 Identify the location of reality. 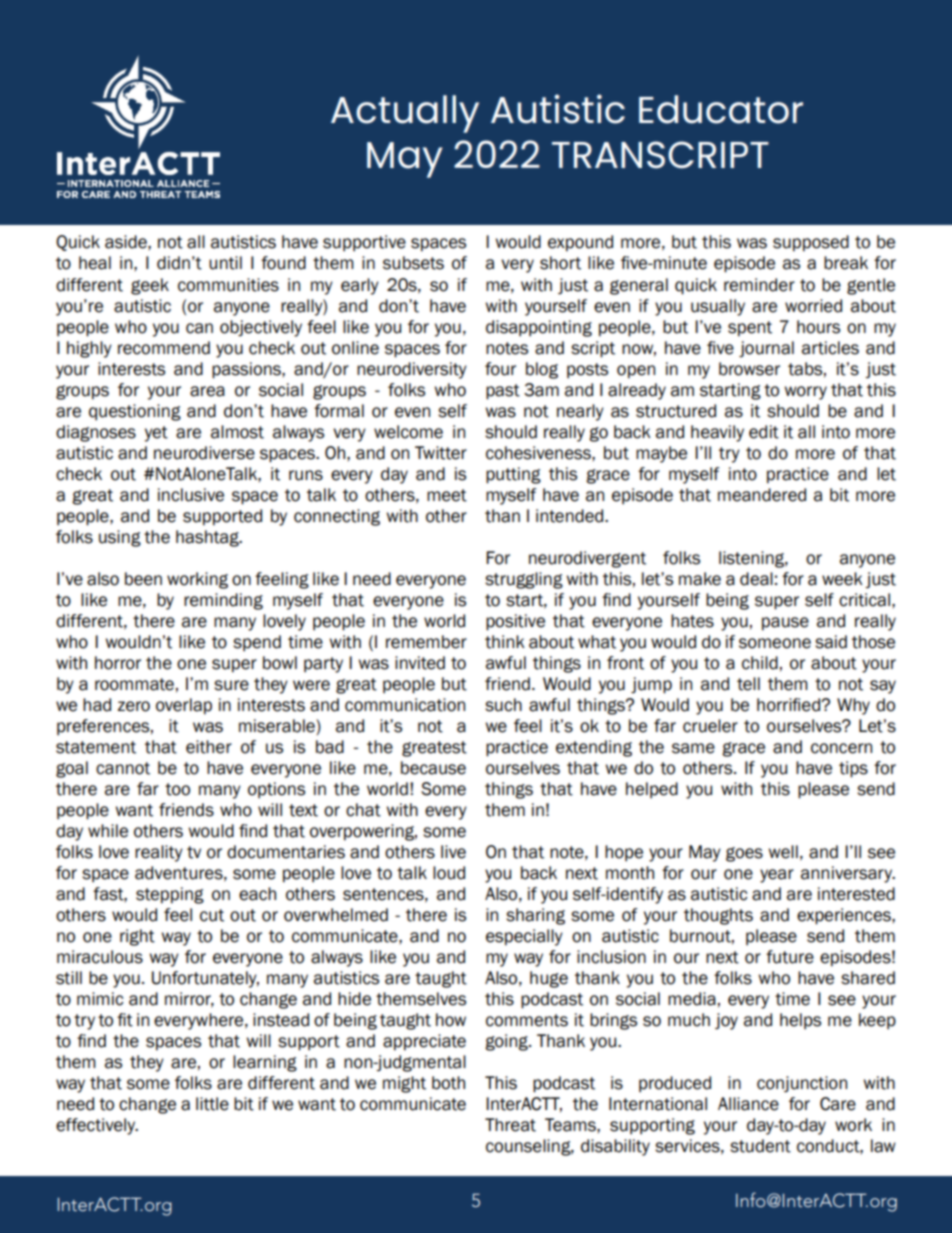
(159, 853).
